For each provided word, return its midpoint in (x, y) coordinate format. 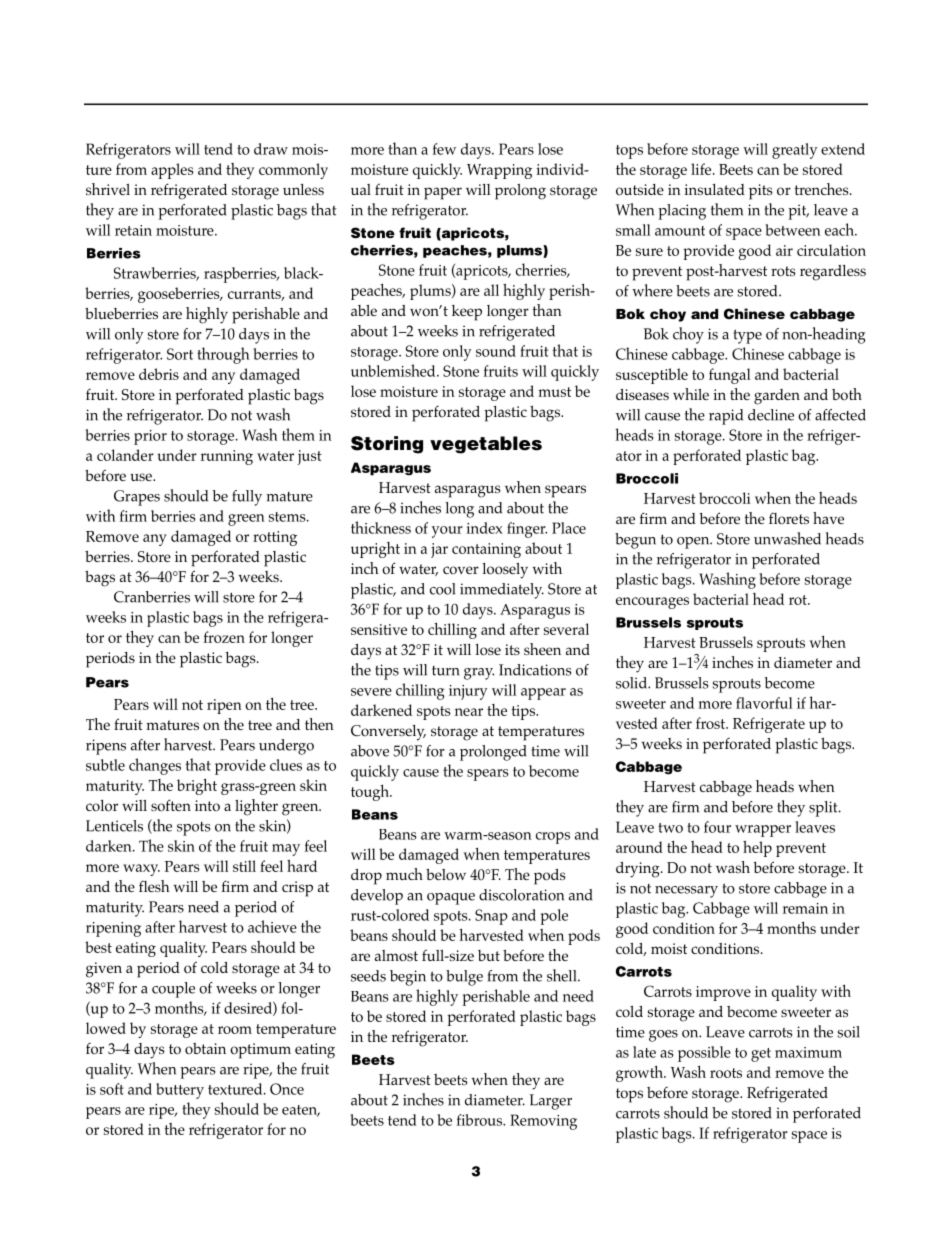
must (554, 392)
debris (159, 374)
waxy (141, 870)
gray (479, 674)
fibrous (481, 1120)
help (757, 849)
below (446, 875)
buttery (180, 1091)
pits (761, 192)
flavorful (764, 703)
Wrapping (499, 171)
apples (172, 171)
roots (726, 1073)
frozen (224, 637)
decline (771, 415)
